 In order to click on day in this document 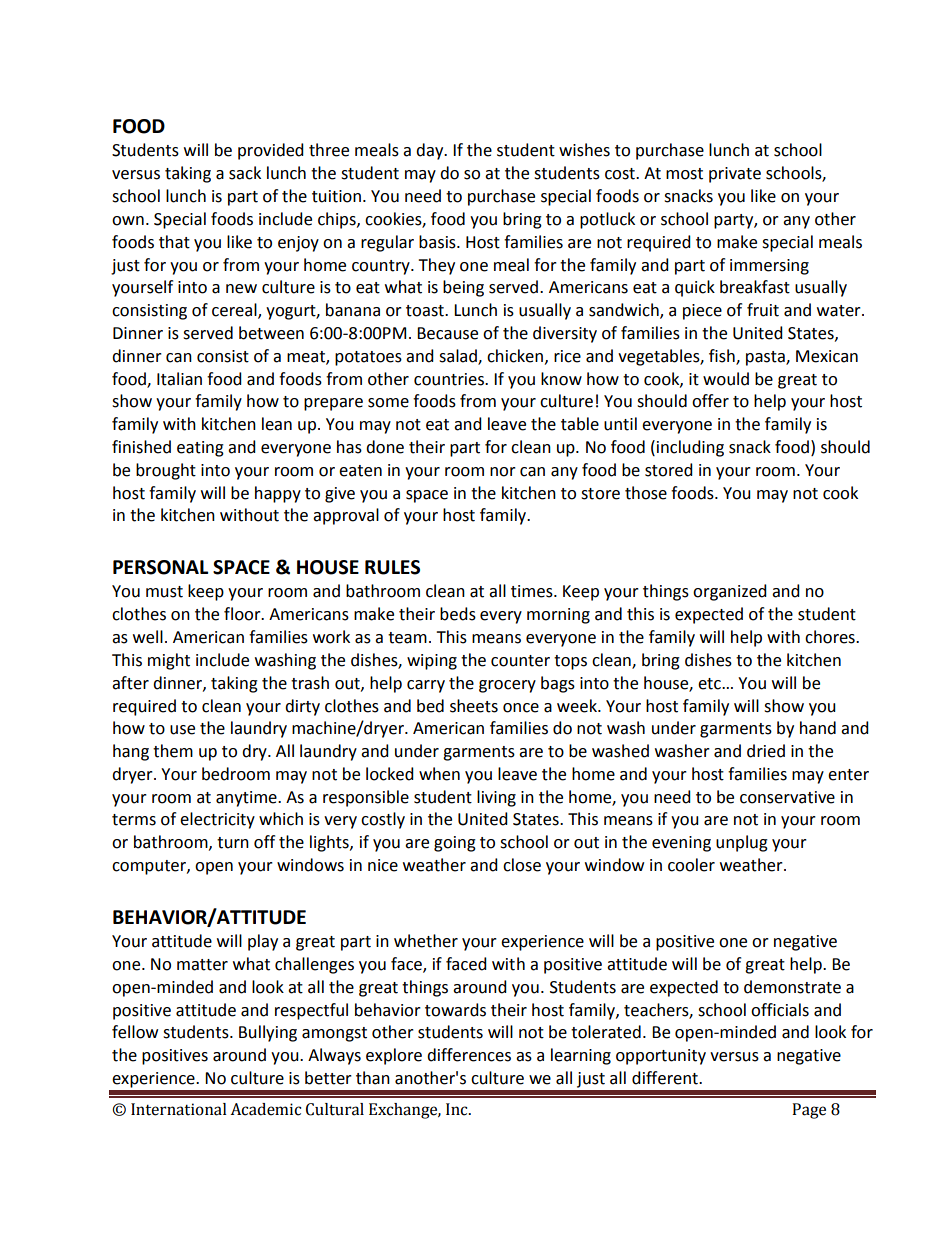, I will do `click(431, 151)`.
